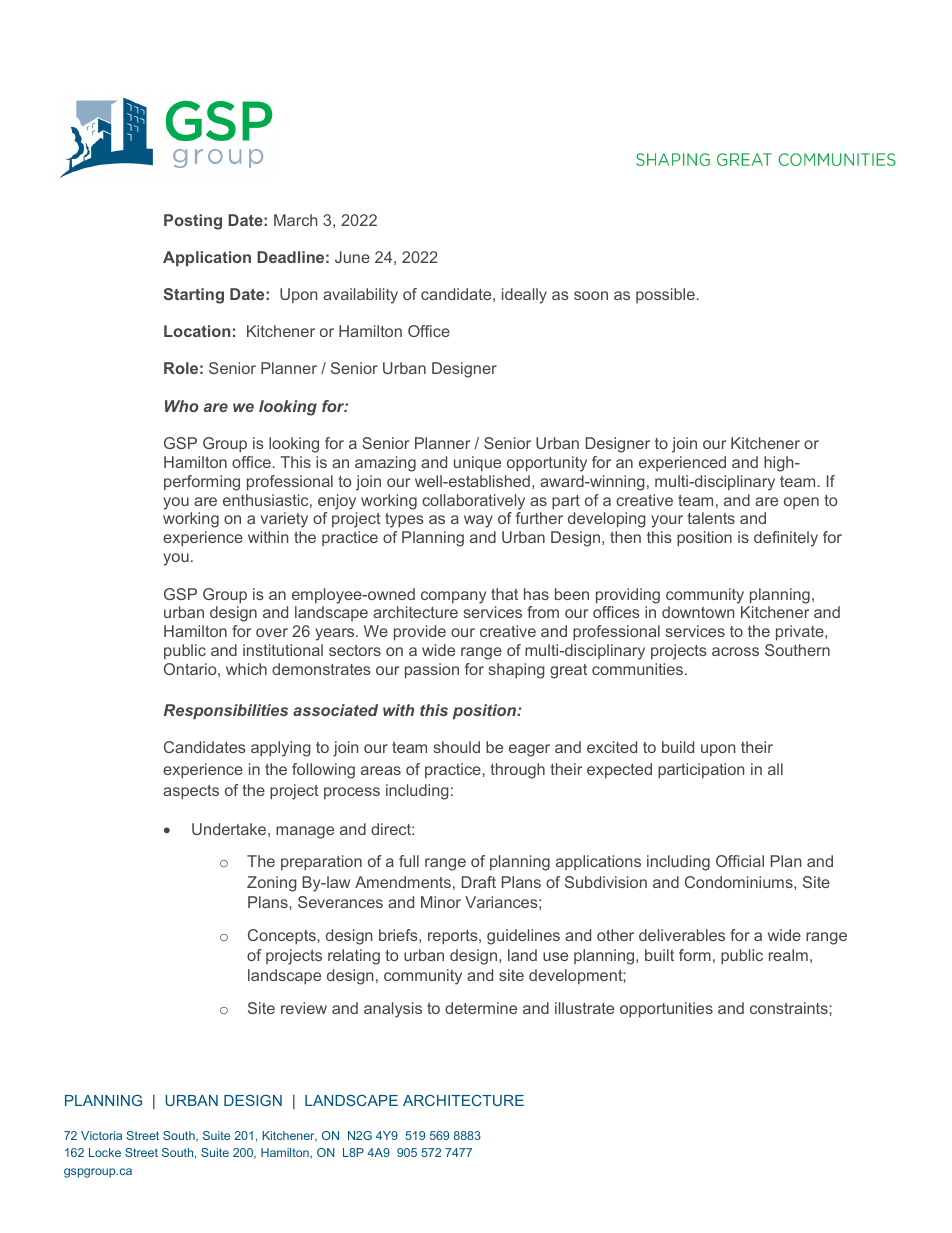  What do you see at coordinates (409, 861) in the document?
I see `full` at bounding box center [409, 861].
